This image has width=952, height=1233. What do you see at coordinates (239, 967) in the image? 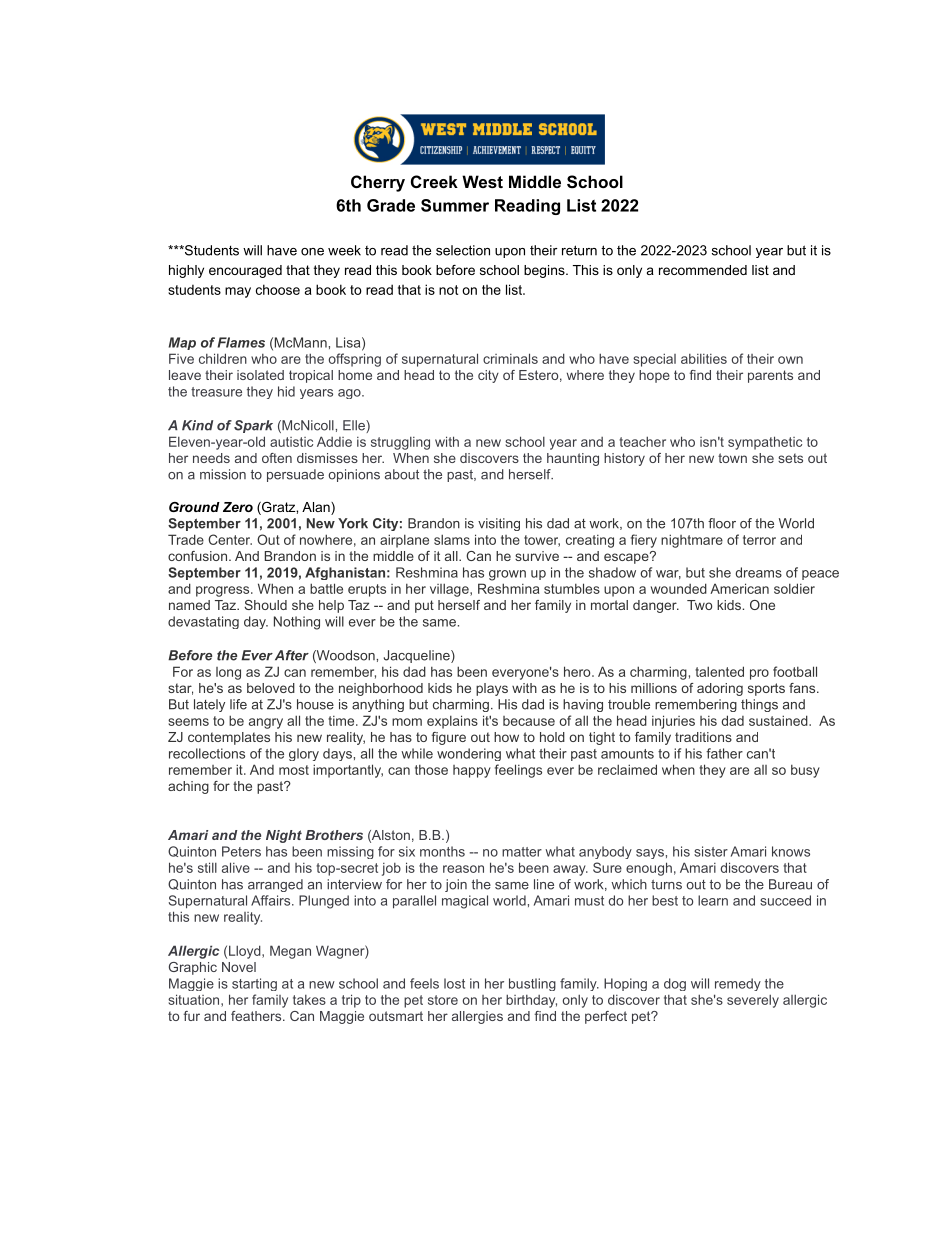
I see `Novel` at bounding box center [239, 967].
